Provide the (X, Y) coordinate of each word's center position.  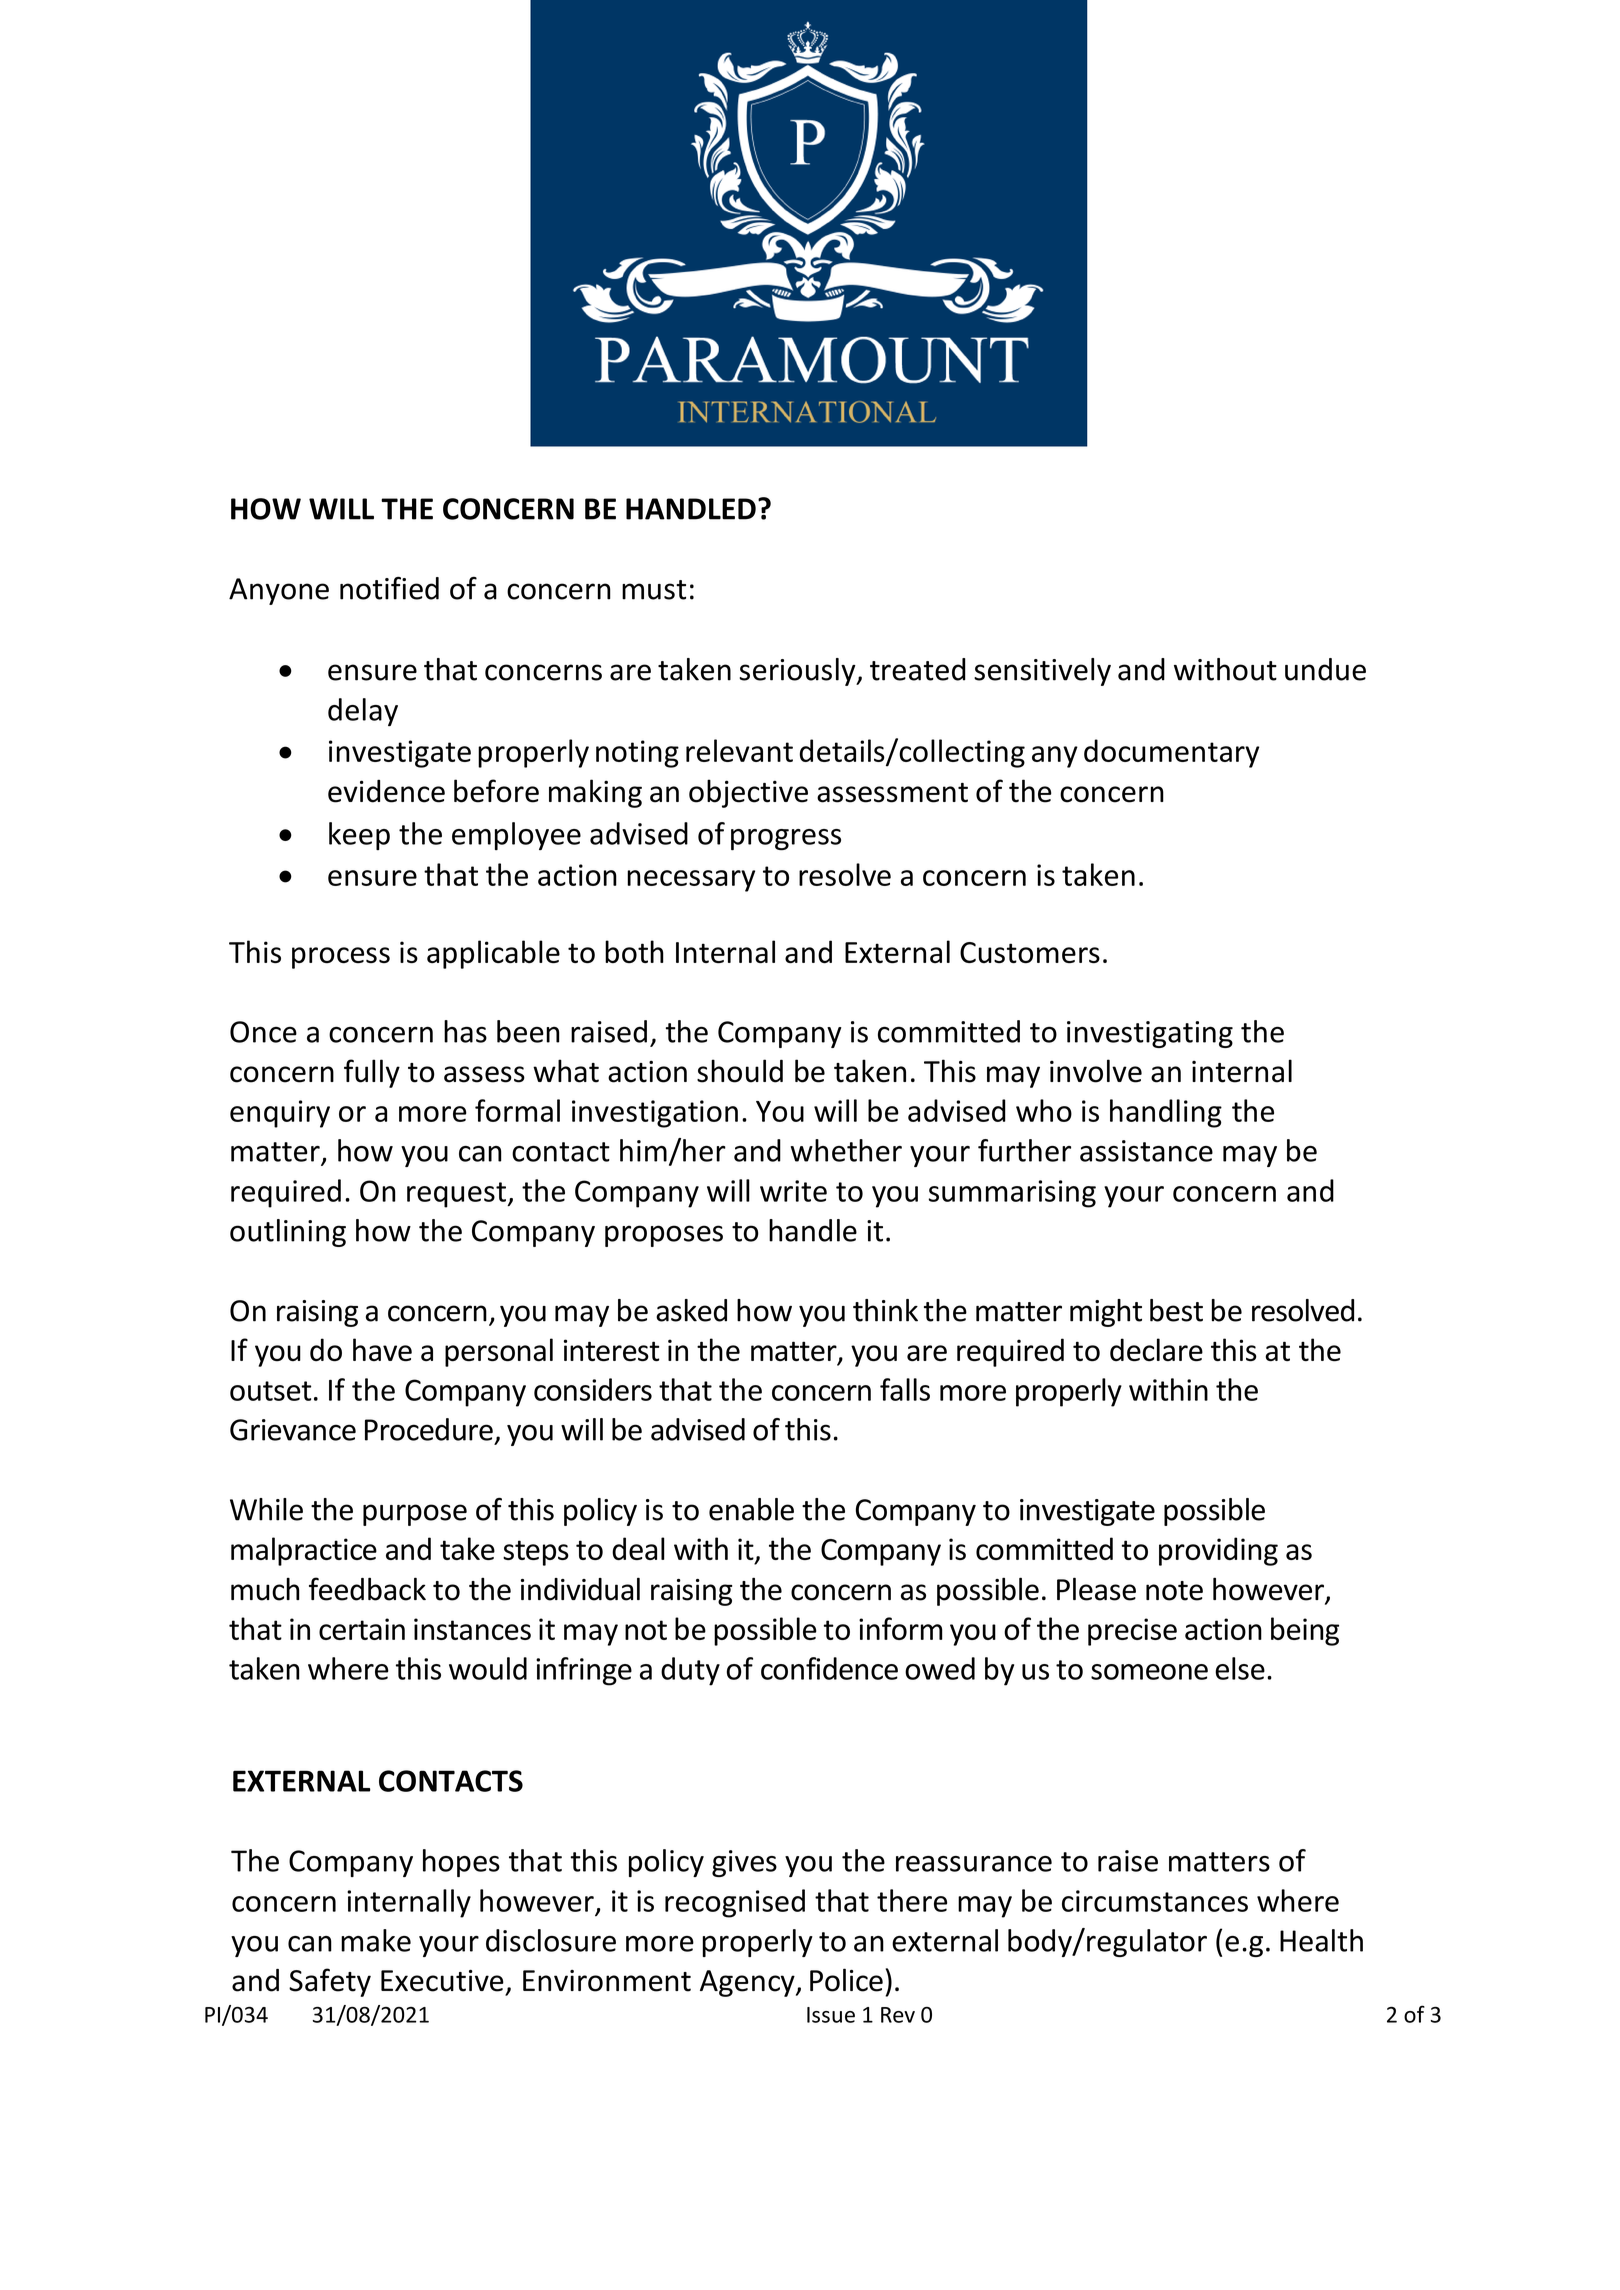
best (1176, 1310)
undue (1325, 669)
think (885, 1310)
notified (389, 588)
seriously (799, 672)
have (382, 1350)
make (376, 1940)
